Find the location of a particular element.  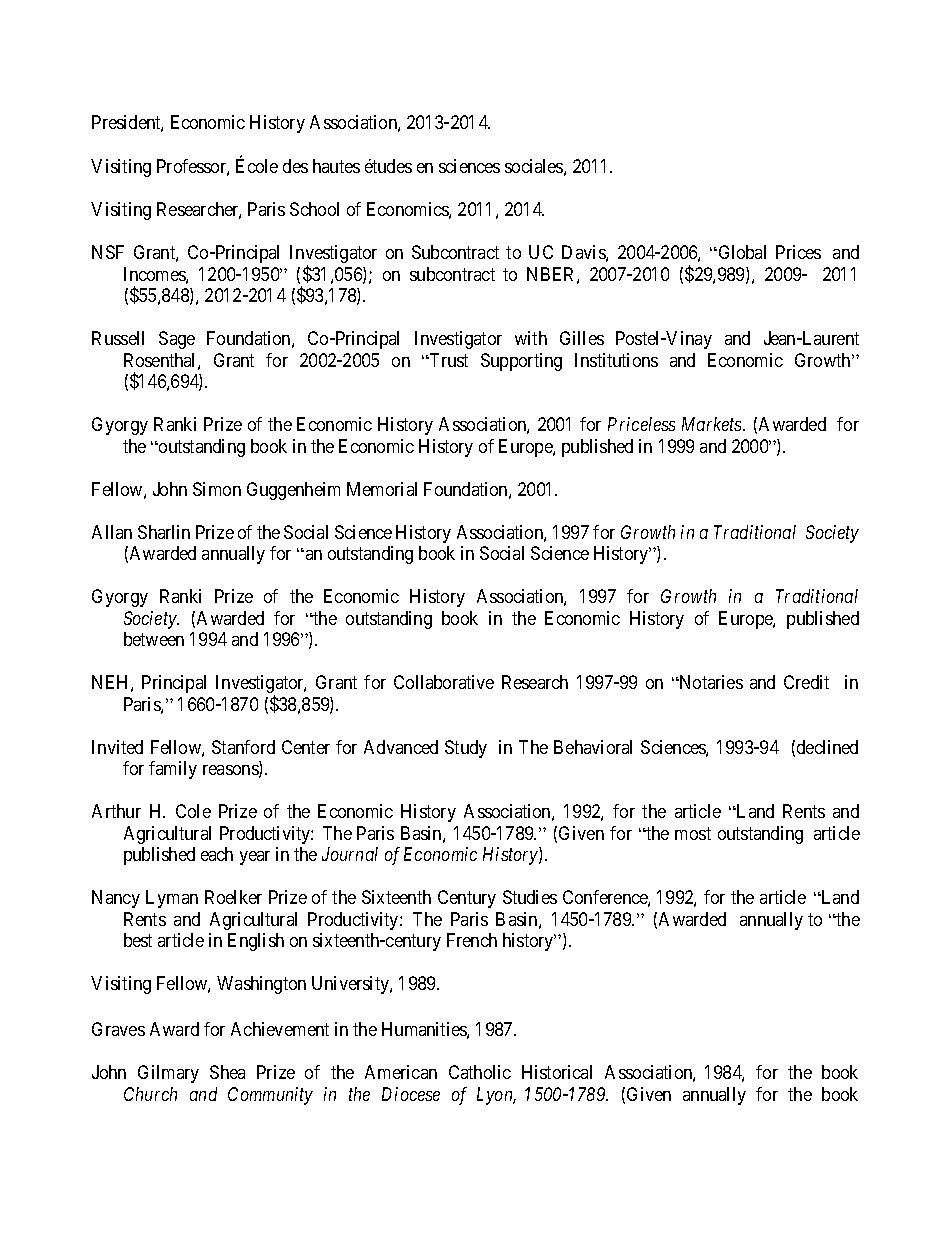

Prices is located at coordinates (798, 252).
